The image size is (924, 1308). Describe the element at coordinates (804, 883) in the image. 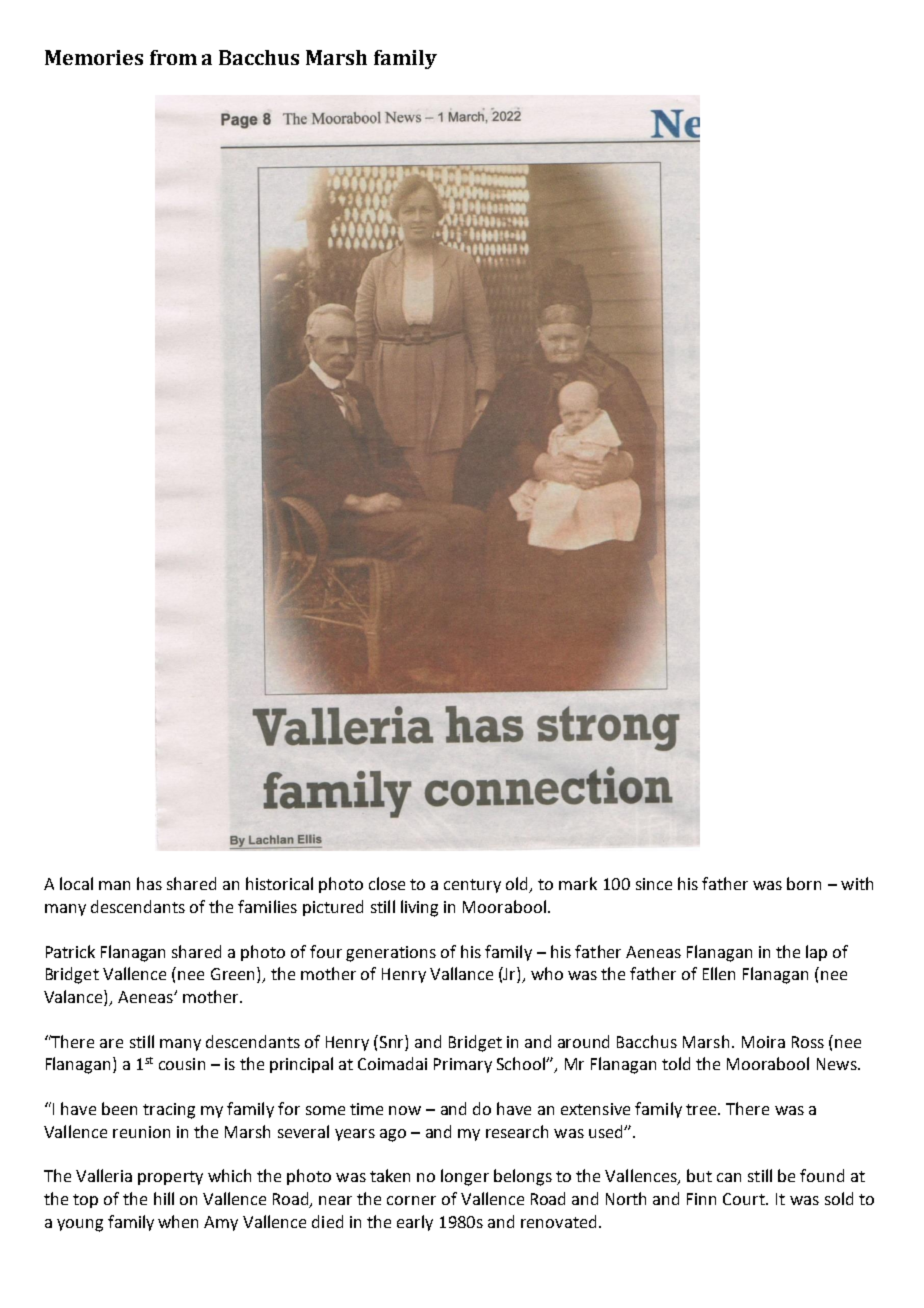

I see `born` at that location.
